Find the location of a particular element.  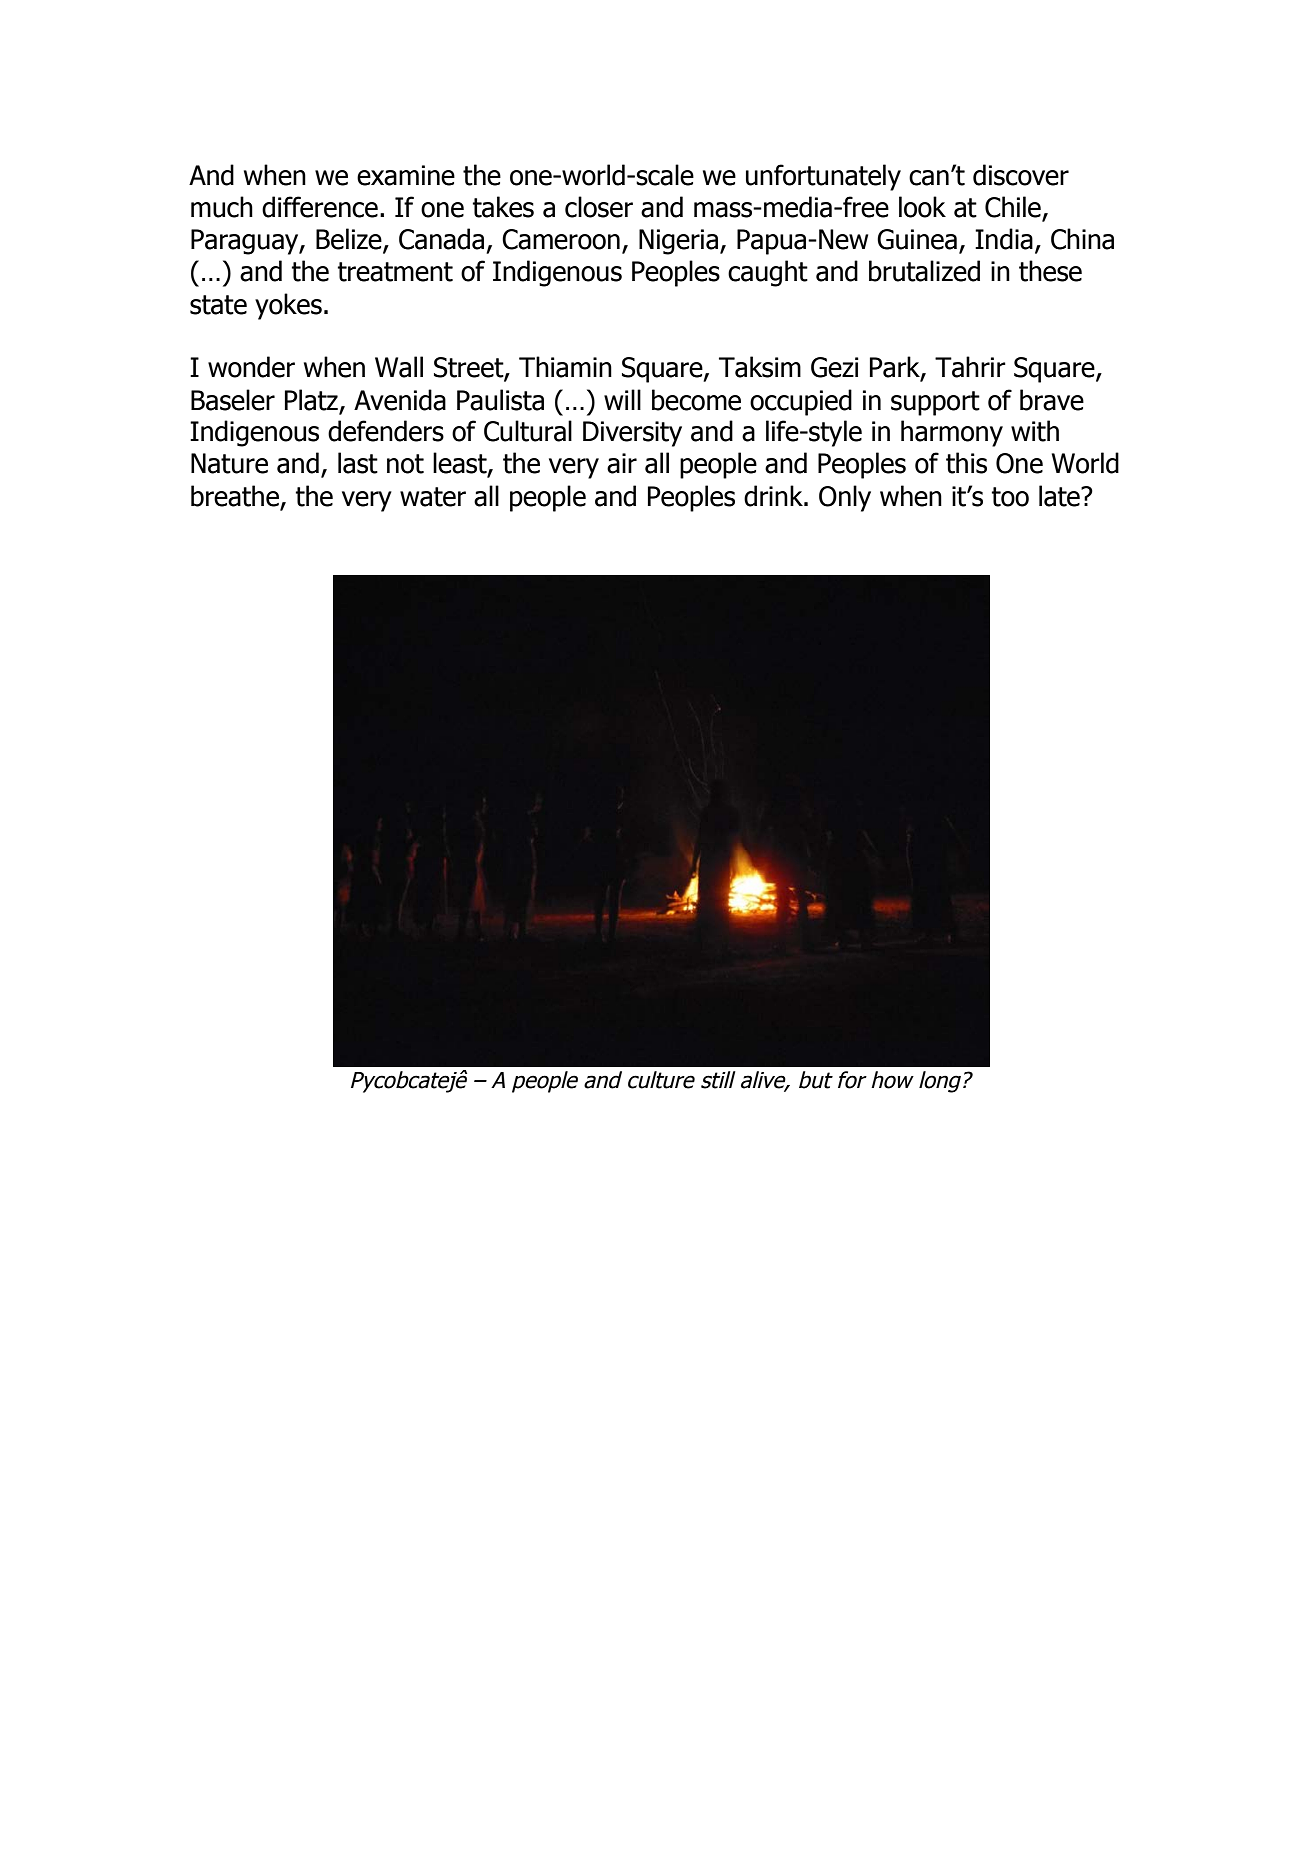

air is located at coordinates (622, 463).
